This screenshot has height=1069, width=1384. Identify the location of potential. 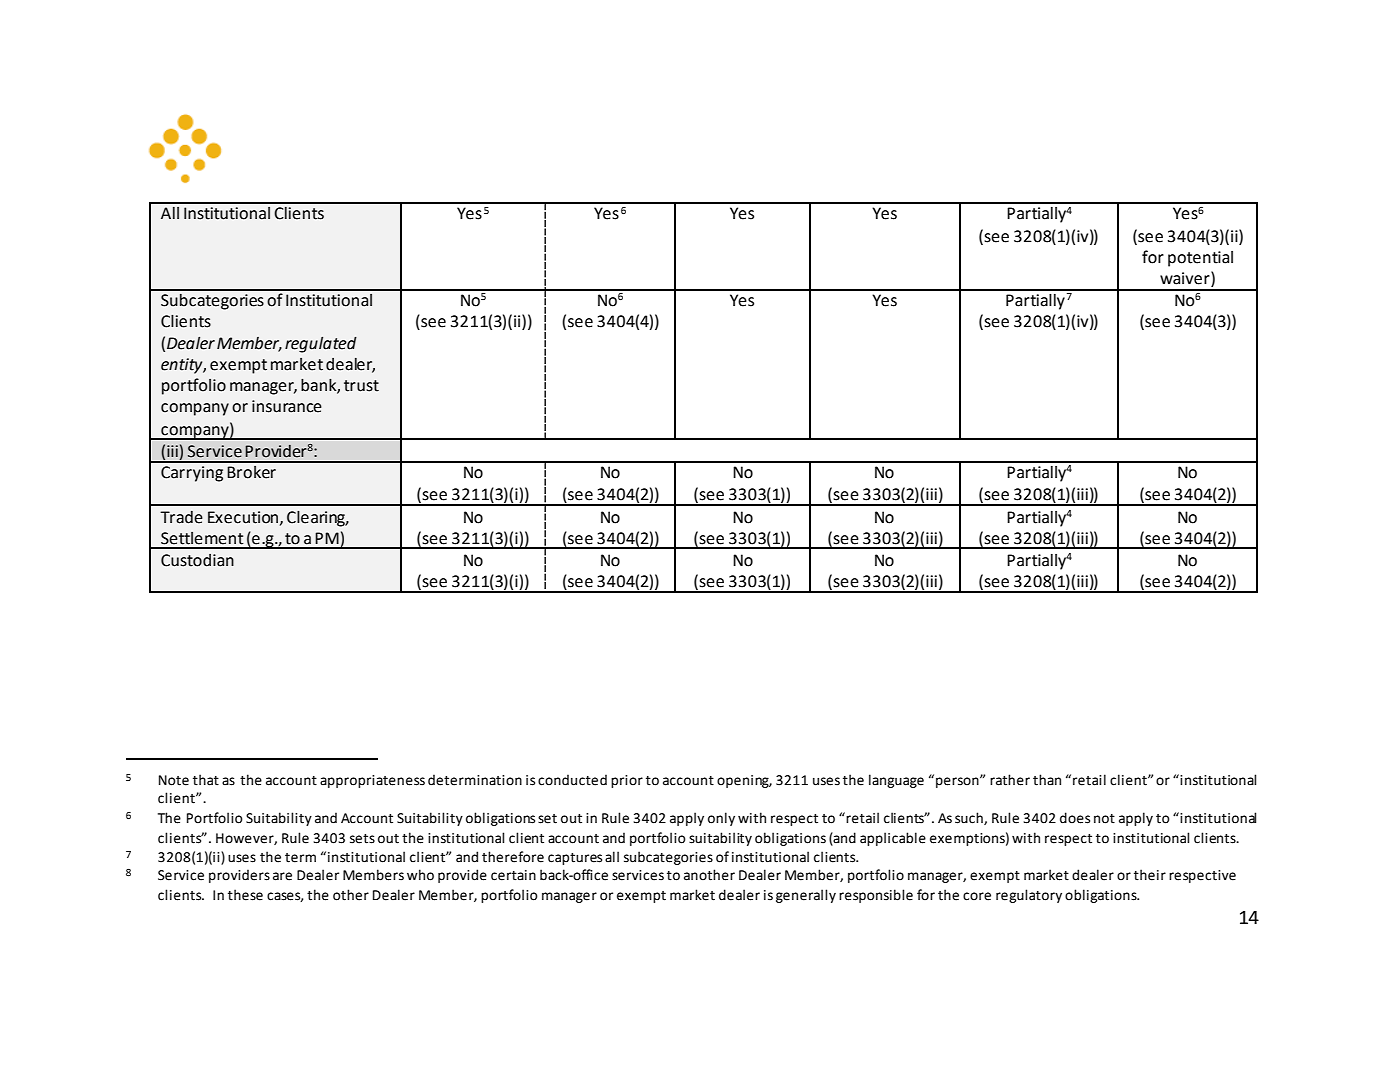
(1200, 259).
